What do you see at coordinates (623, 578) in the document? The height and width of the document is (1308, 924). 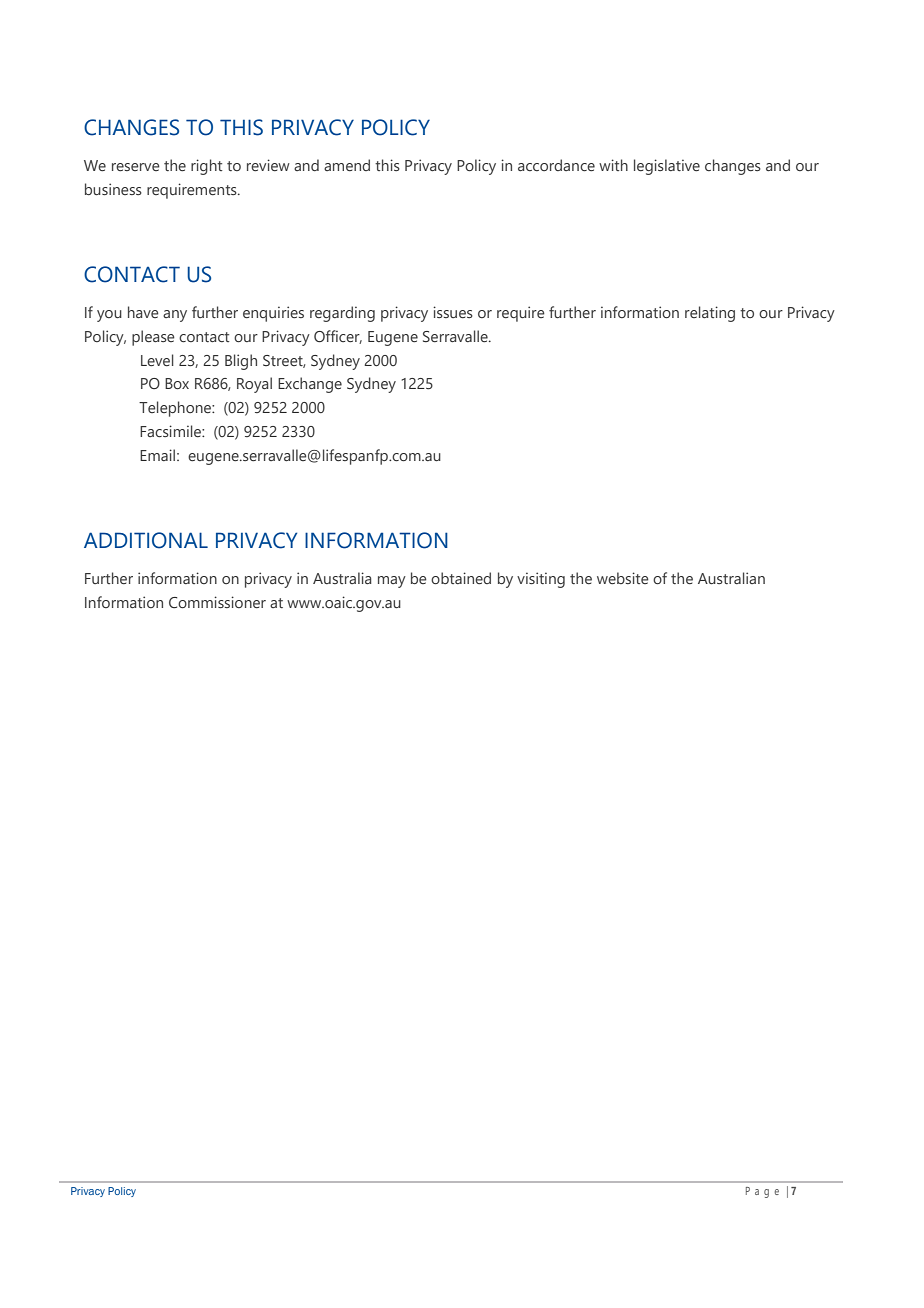 I see `website` at bounding box center [623, 578].
